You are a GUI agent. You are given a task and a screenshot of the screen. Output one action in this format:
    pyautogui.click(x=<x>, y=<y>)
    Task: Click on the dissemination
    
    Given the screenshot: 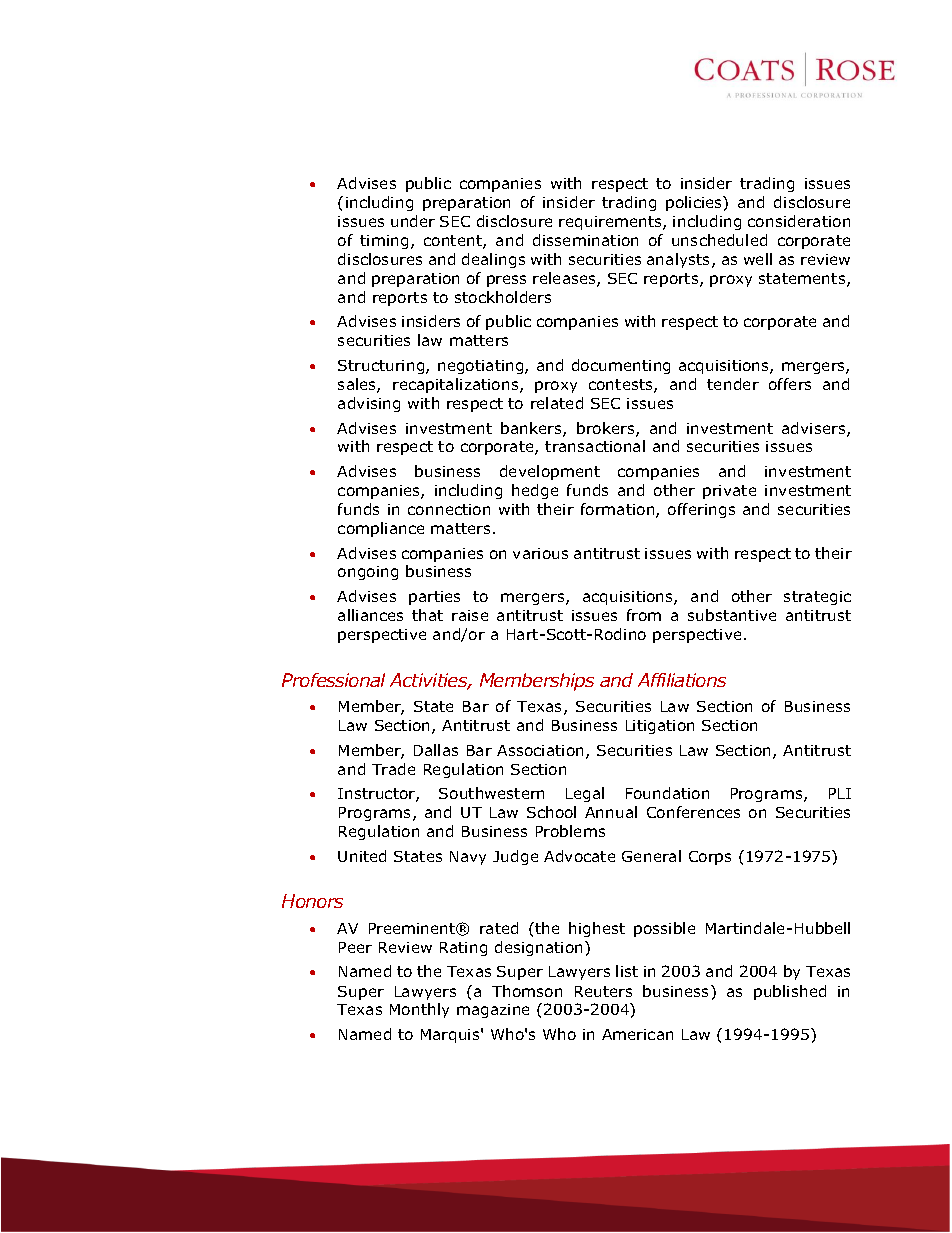 What is the action you would take?
    pyautogui.click(x=585, y=240)
